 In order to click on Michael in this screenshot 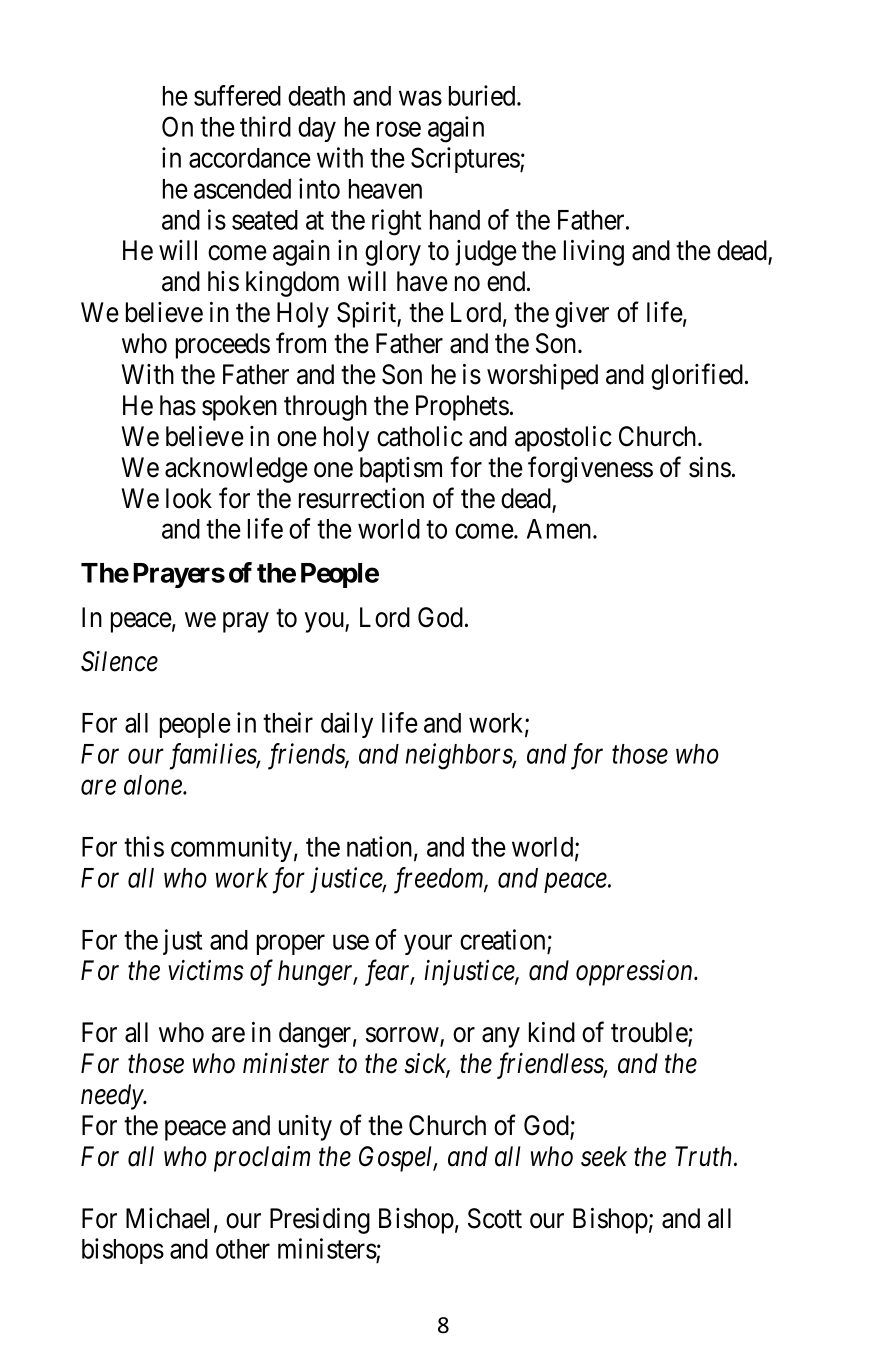, I will do `click(167, 1218)`.
